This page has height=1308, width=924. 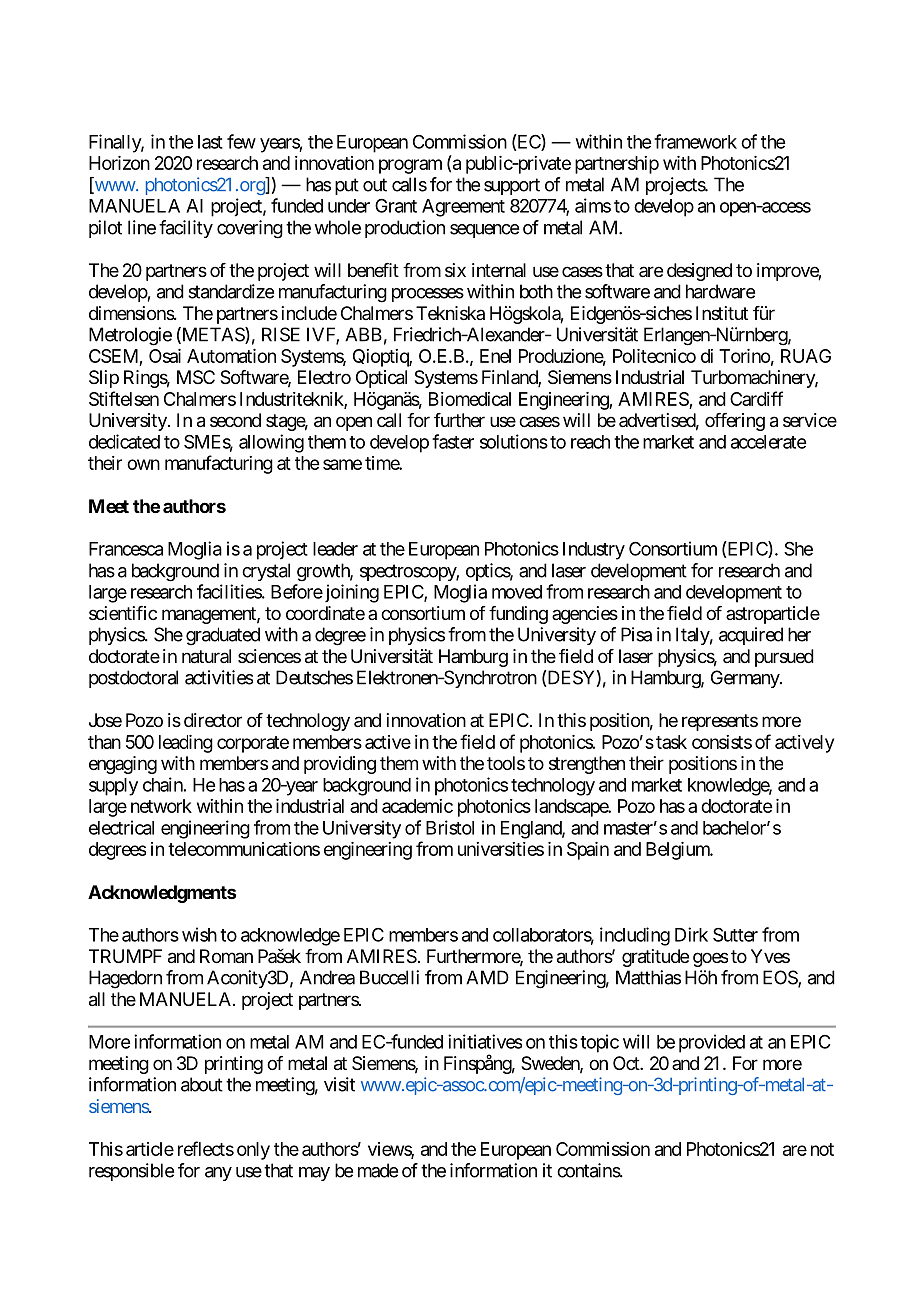 I want to click on framework, so click(x=695, y=141).
